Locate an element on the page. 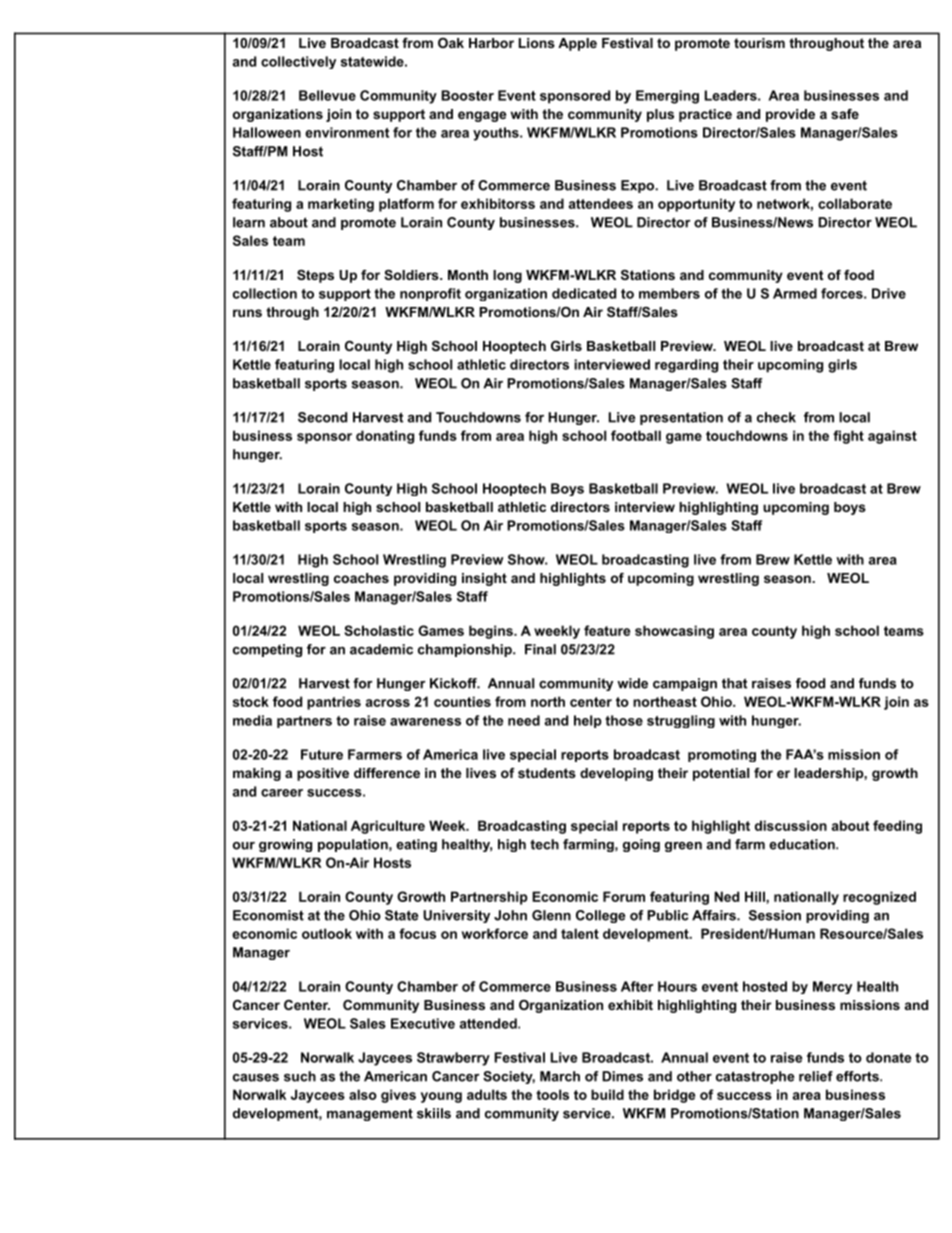  Bellevue is located at coordinates (327, 95).
